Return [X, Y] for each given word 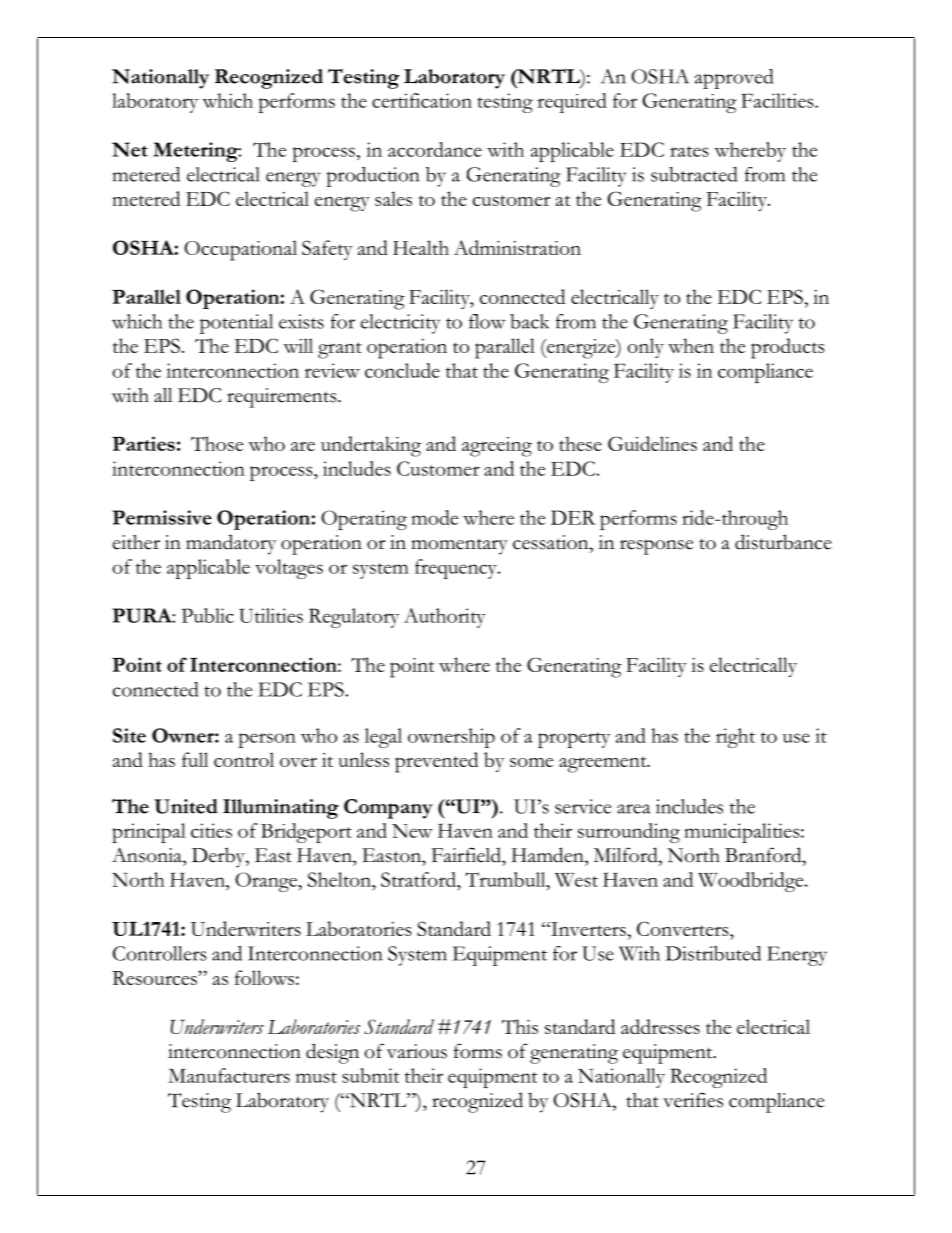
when [691, 345]
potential [236, 324]
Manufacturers [229, 1075]
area [634, 809]
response [656, 547]
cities [211, 830]
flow [487, 321]
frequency [457, 569]
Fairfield [467, 855]
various [417, 1051]
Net [129, 149]
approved [734, 79]
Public [208, 615]
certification [422, 100]
